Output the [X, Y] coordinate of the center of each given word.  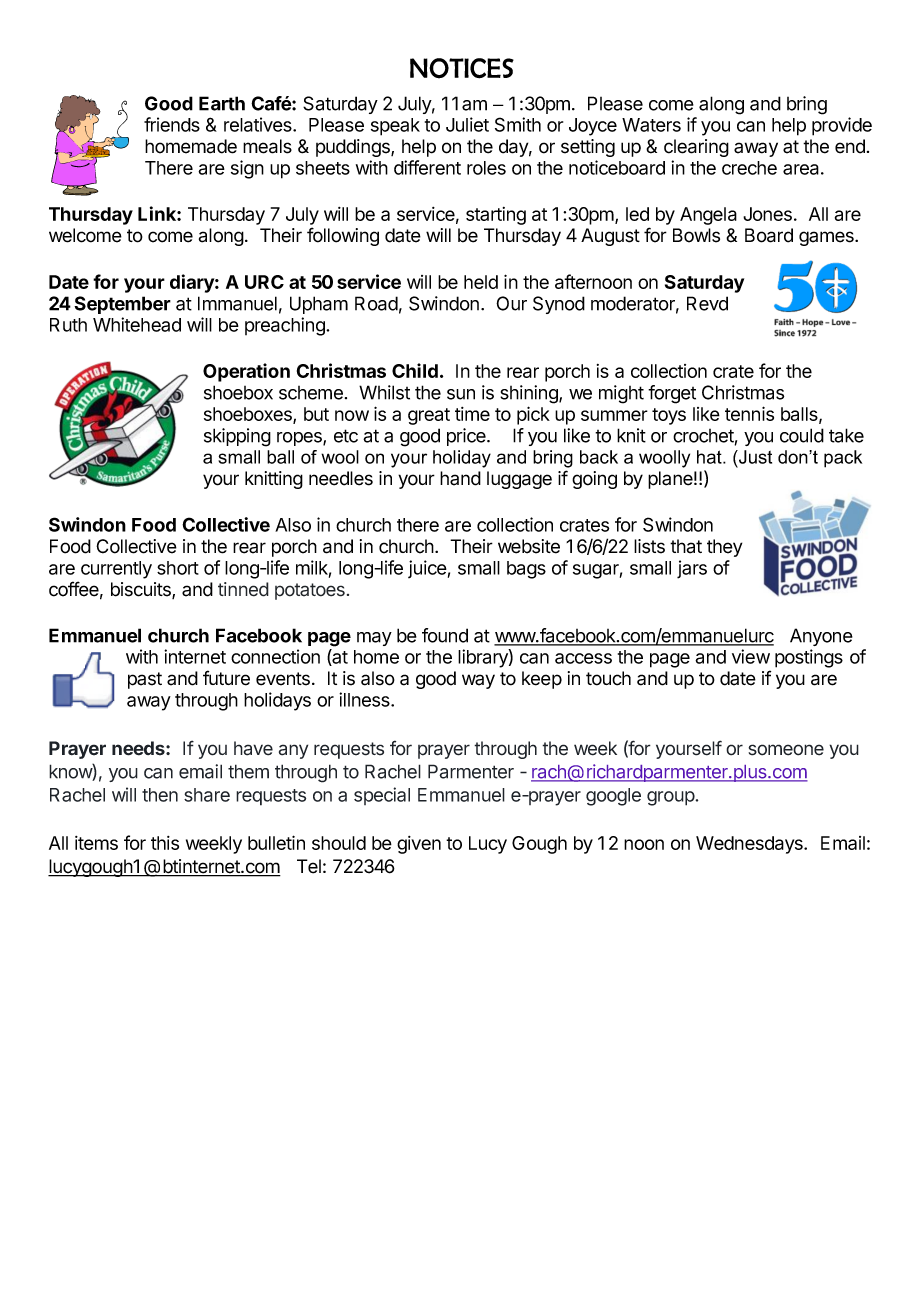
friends [172, 124]
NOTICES [462, 68]
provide [842, 126]
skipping [237, 437]
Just [754, 457]
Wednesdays [750, 845]
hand [460, 478]
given [419, 845]
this [165, 843]
